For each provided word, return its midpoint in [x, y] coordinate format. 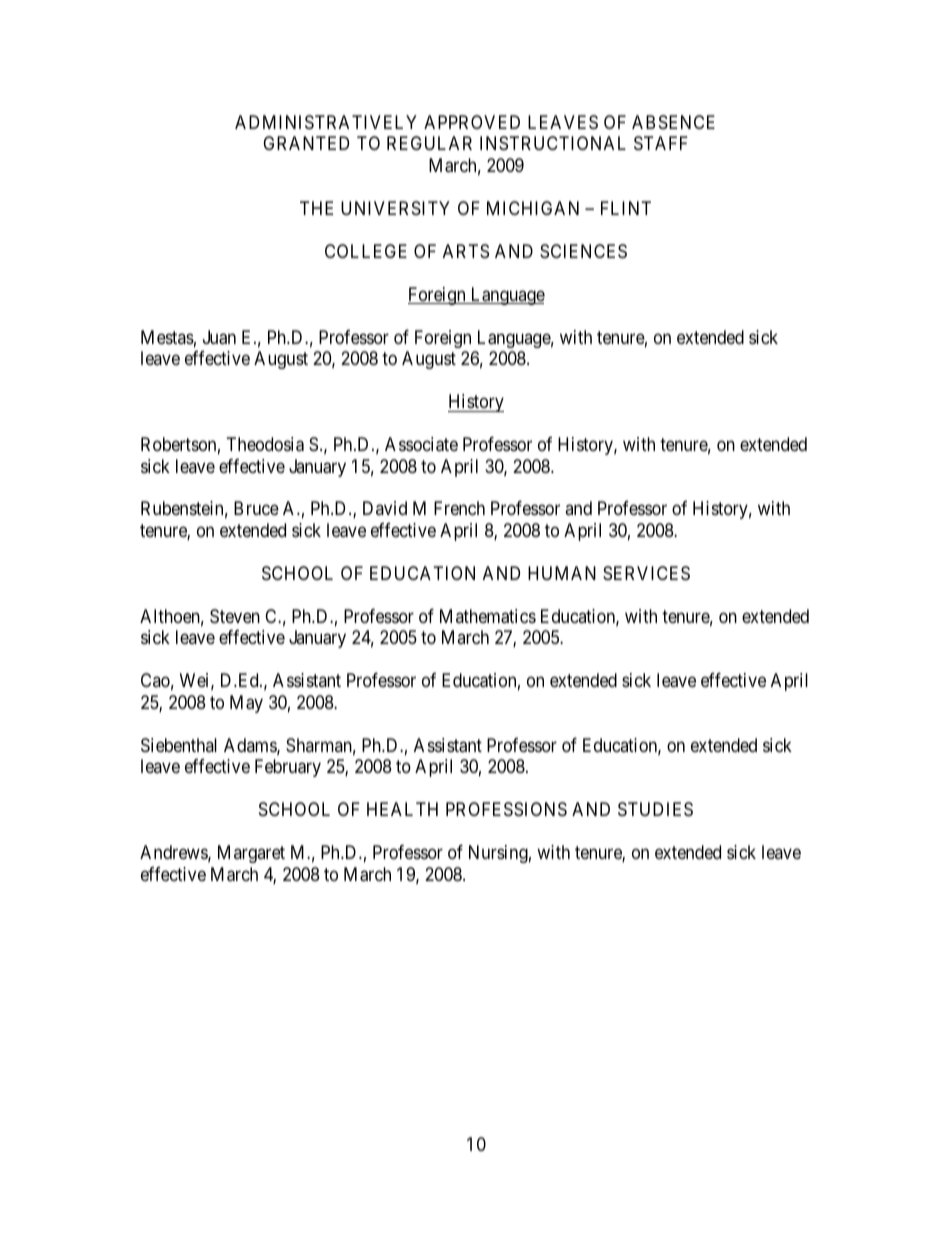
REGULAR [429, 143]
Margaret [251, 854]
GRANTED [306, 143]
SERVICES [646, 573]
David [385, 508]
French [459, 508]
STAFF [661, 143]
